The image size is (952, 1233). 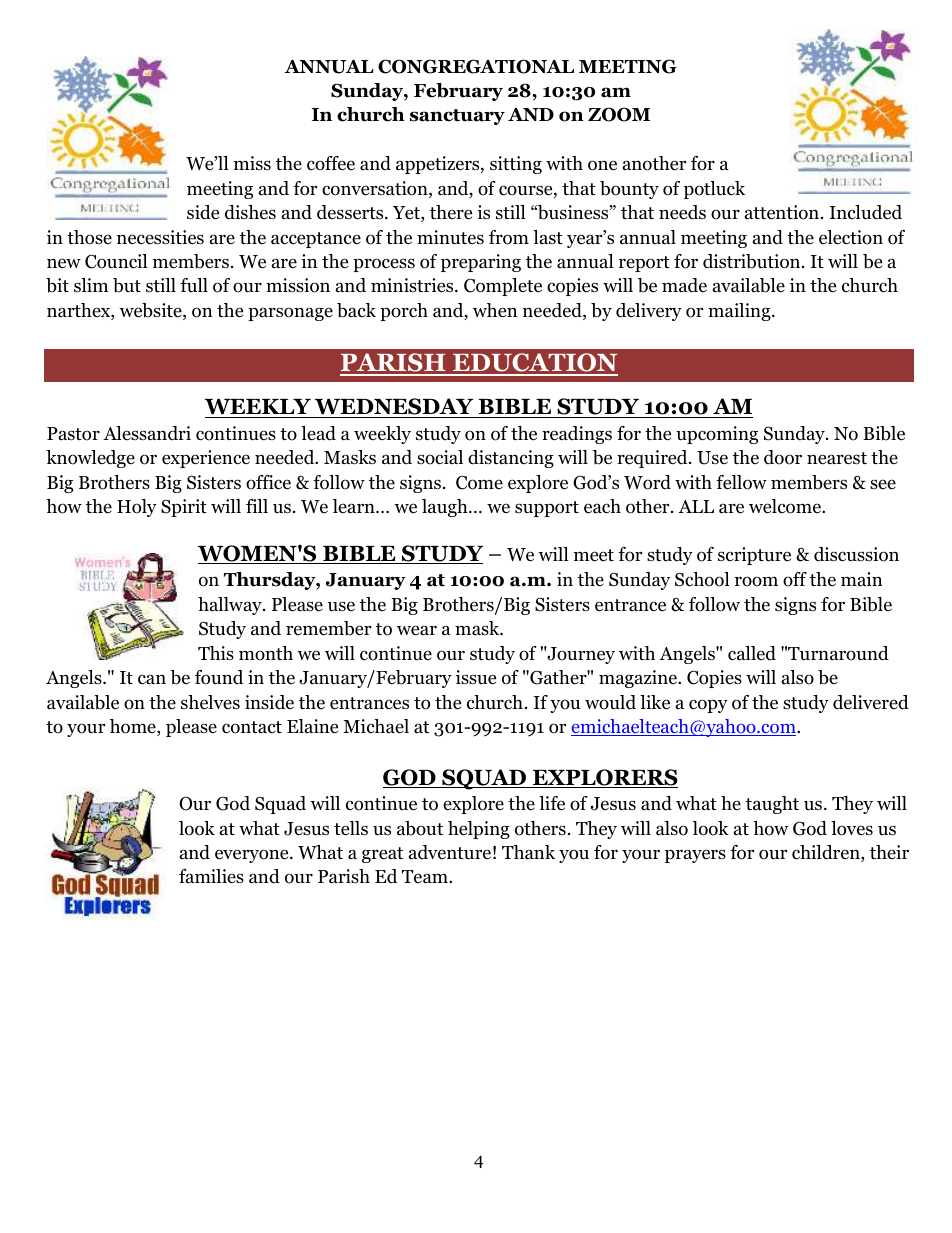 What do you see at coordinates (194, 285) in the image?
I see `full` at bounding box center [194, 285].
